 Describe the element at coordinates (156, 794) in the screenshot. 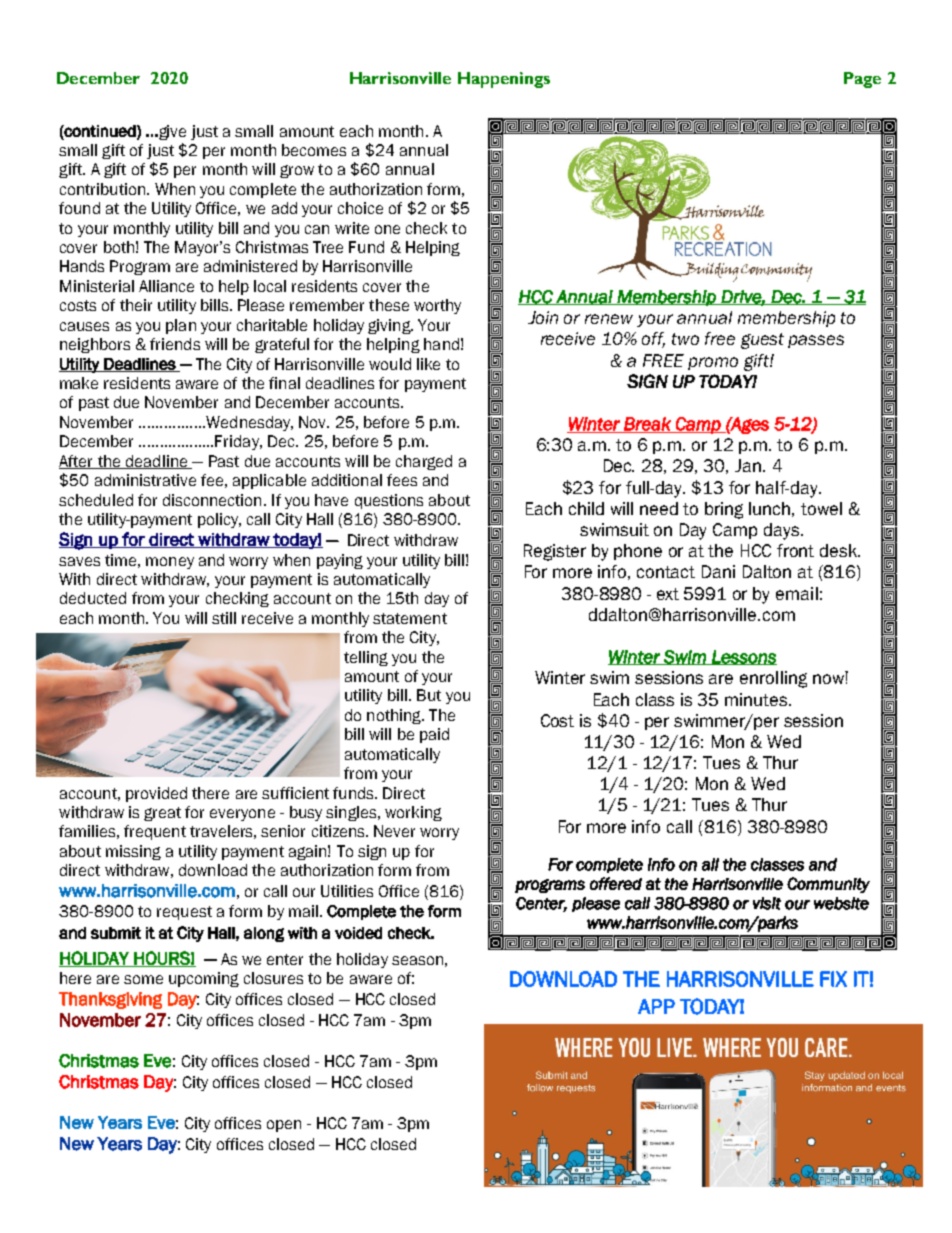

I see `provided` at that location.
